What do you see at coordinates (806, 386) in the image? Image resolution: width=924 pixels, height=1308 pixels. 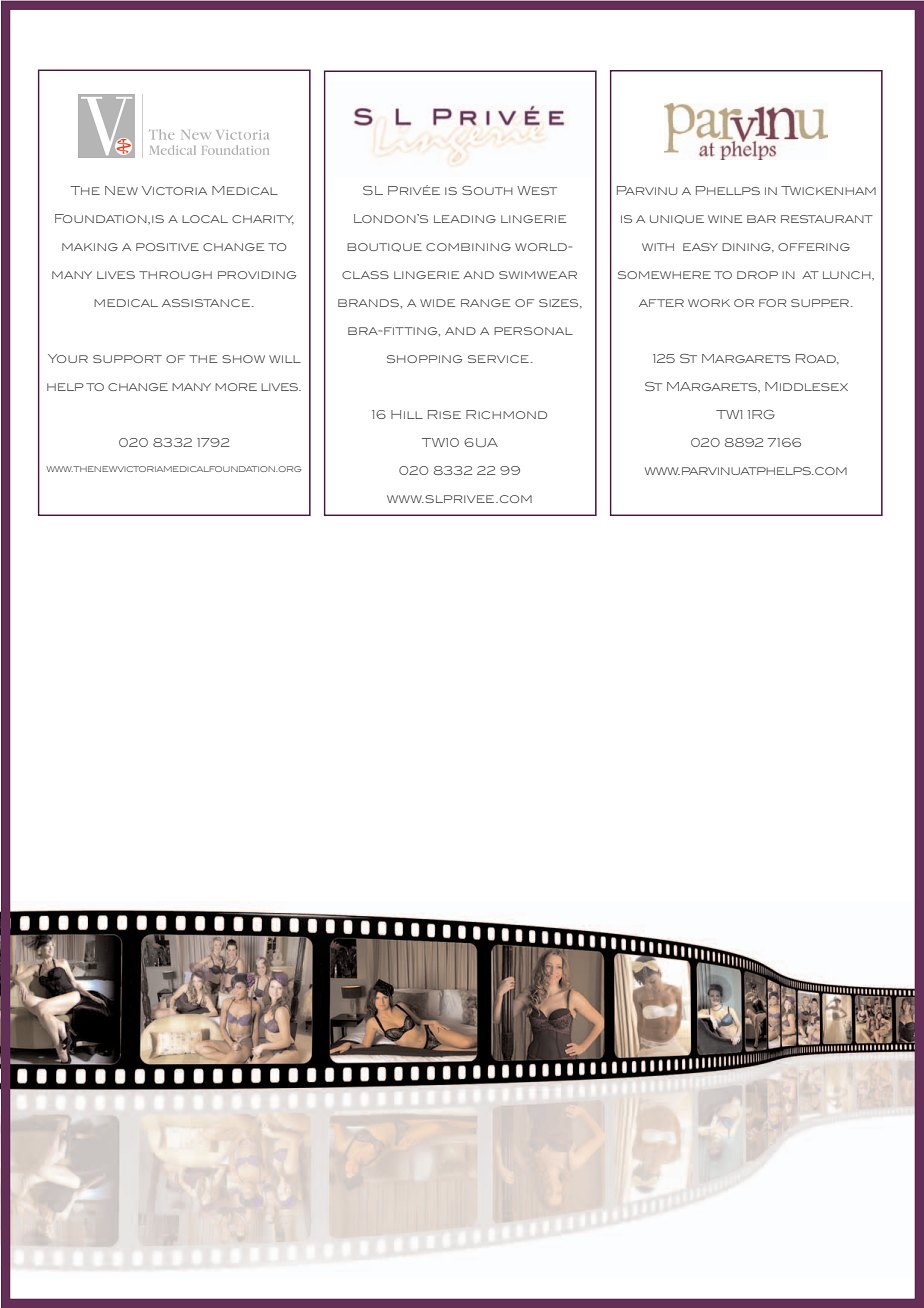 I see `Middlesex` at bounding box center [806, 386].
